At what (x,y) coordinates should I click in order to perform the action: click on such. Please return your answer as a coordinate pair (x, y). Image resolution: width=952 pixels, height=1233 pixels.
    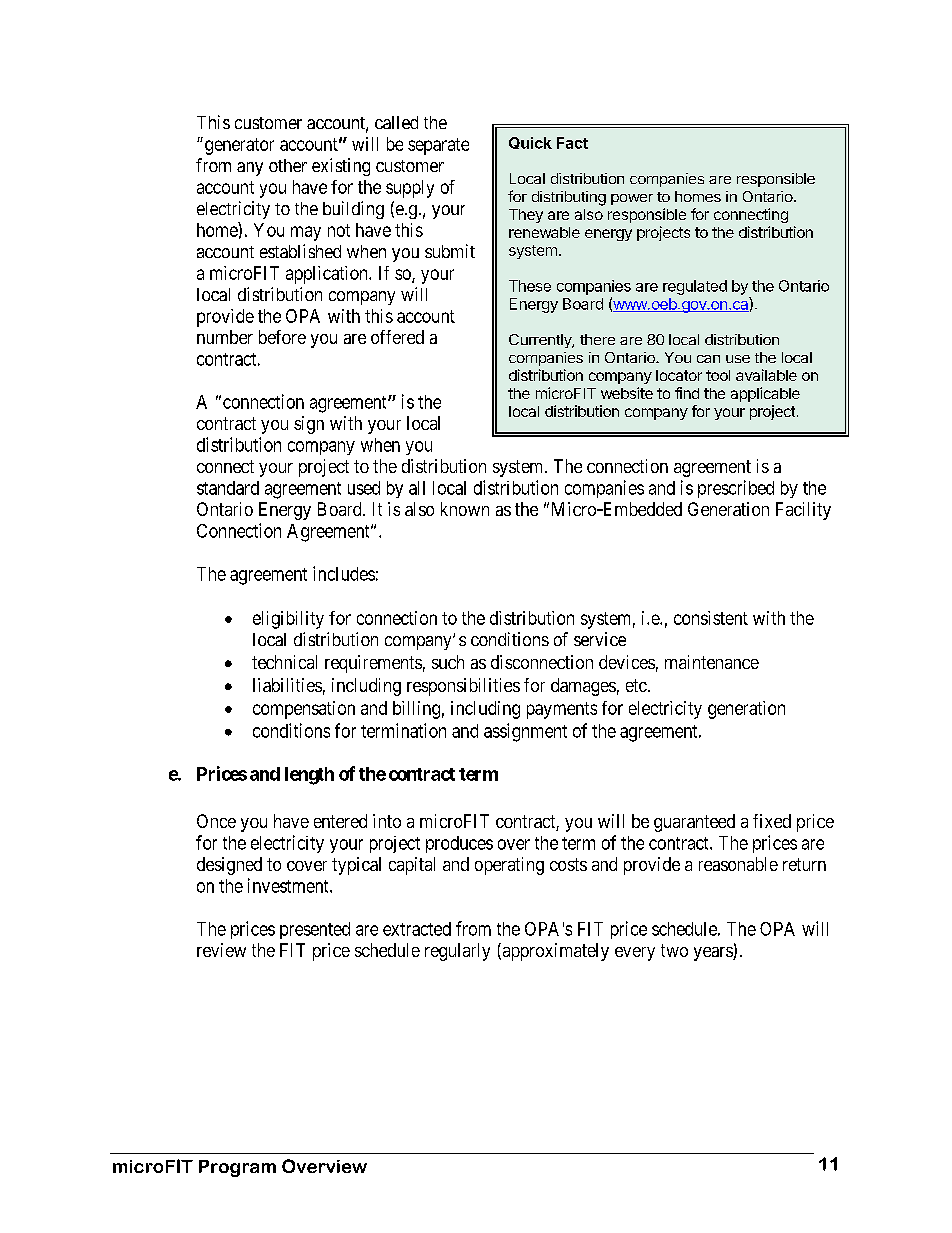
    Looking at the image, I should click on (448, 662).
